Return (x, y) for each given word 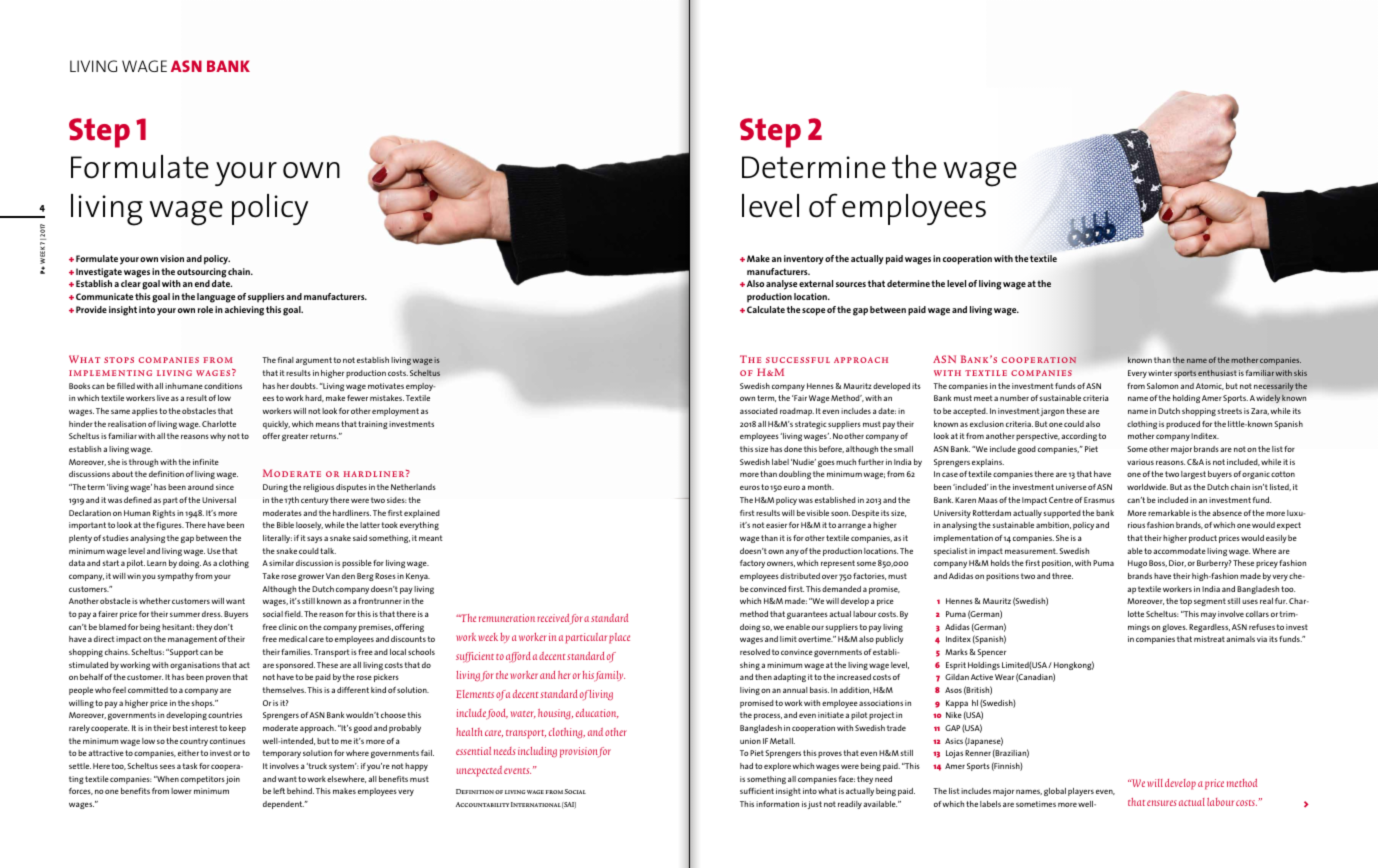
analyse (782, 285)
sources (851, 284)
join (233, 780)
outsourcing (201, 273)
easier (776, 525)
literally (277, 539)
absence (1227, 513)
